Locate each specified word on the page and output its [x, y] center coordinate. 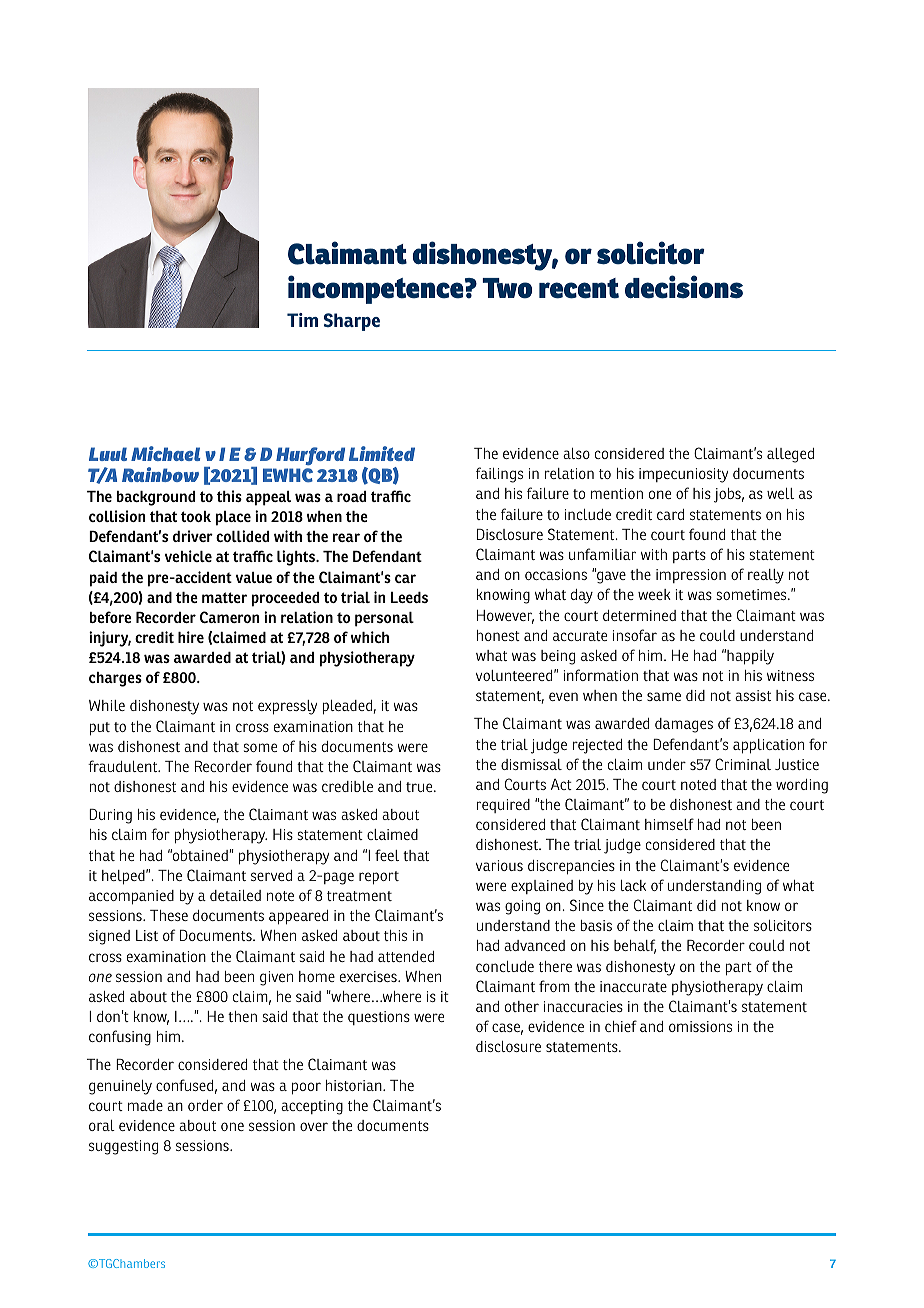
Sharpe [352, 322]
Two [507, 288]
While [107, 705]
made [145, 1105]
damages [684, 725]
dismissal [531, 764]
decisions [684, 287]
